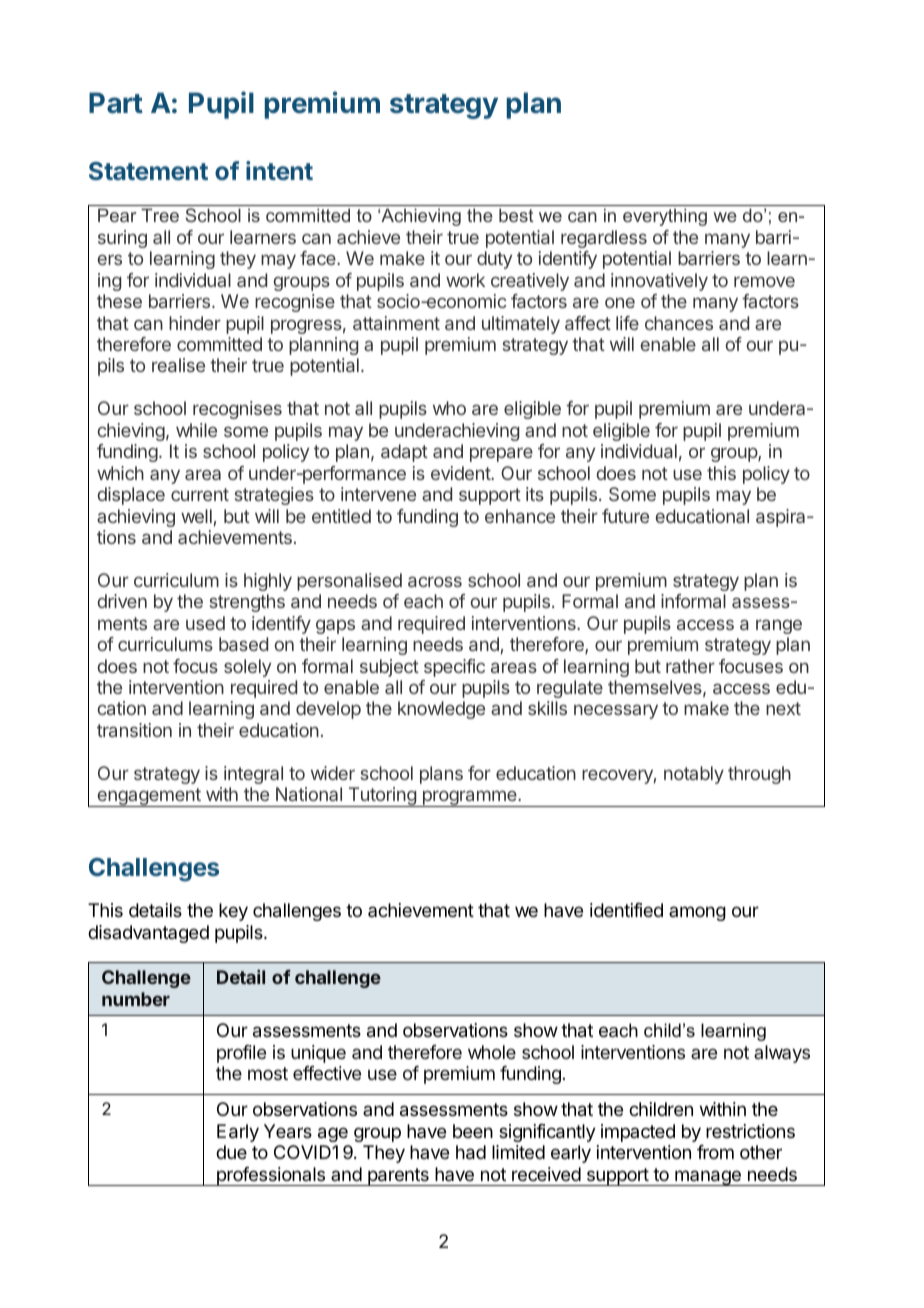 This image has height=1308, width=924. What do you see at coordinates (694, 775) in the image?
I see `notably` at bounding box center [694, 775].
